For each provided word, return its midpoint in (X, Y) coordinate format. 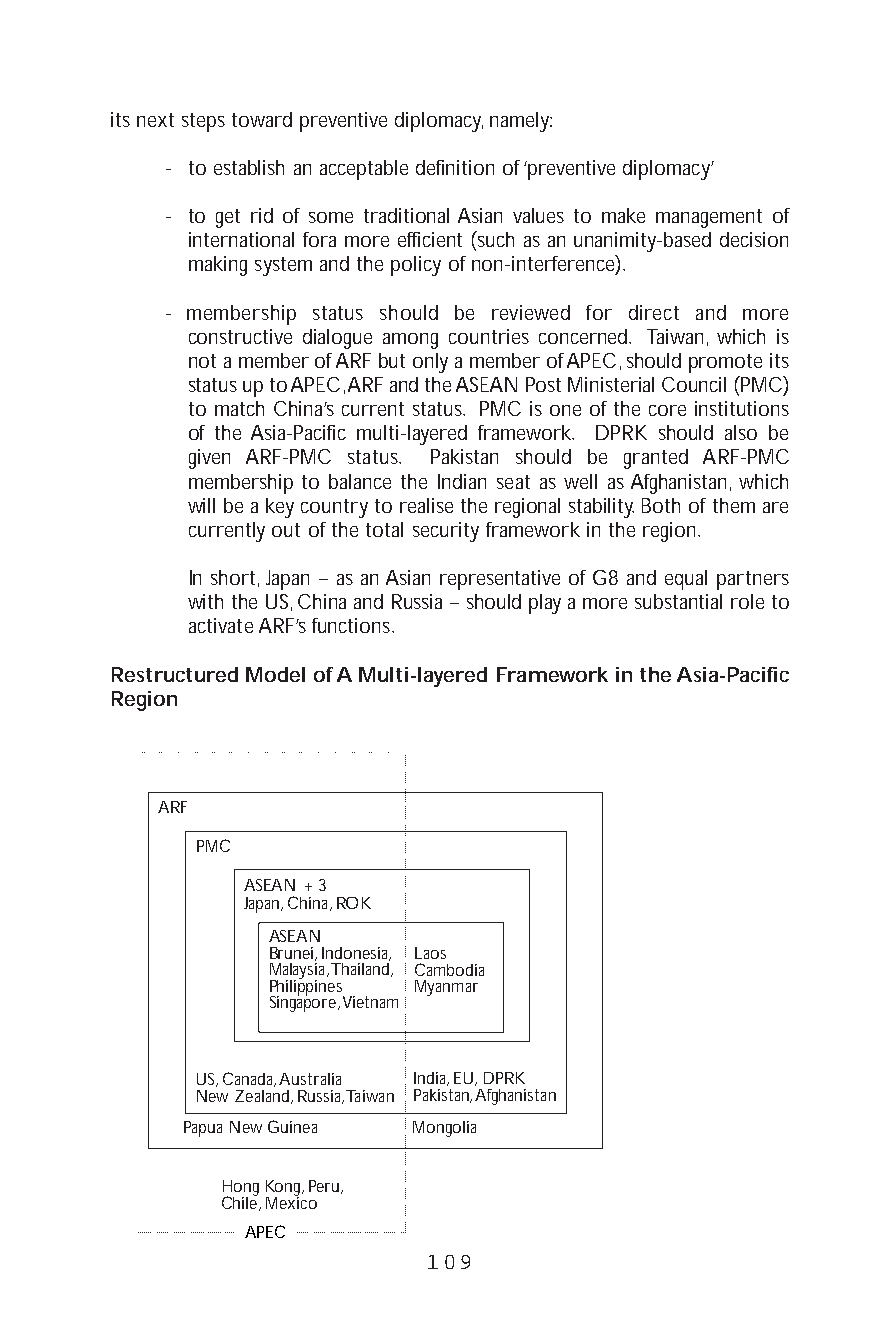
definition (455, 167)
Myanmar (446, 988)
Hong (241, 1189)
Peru (326, 1187)
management (709, 218)
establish (249, 167)
